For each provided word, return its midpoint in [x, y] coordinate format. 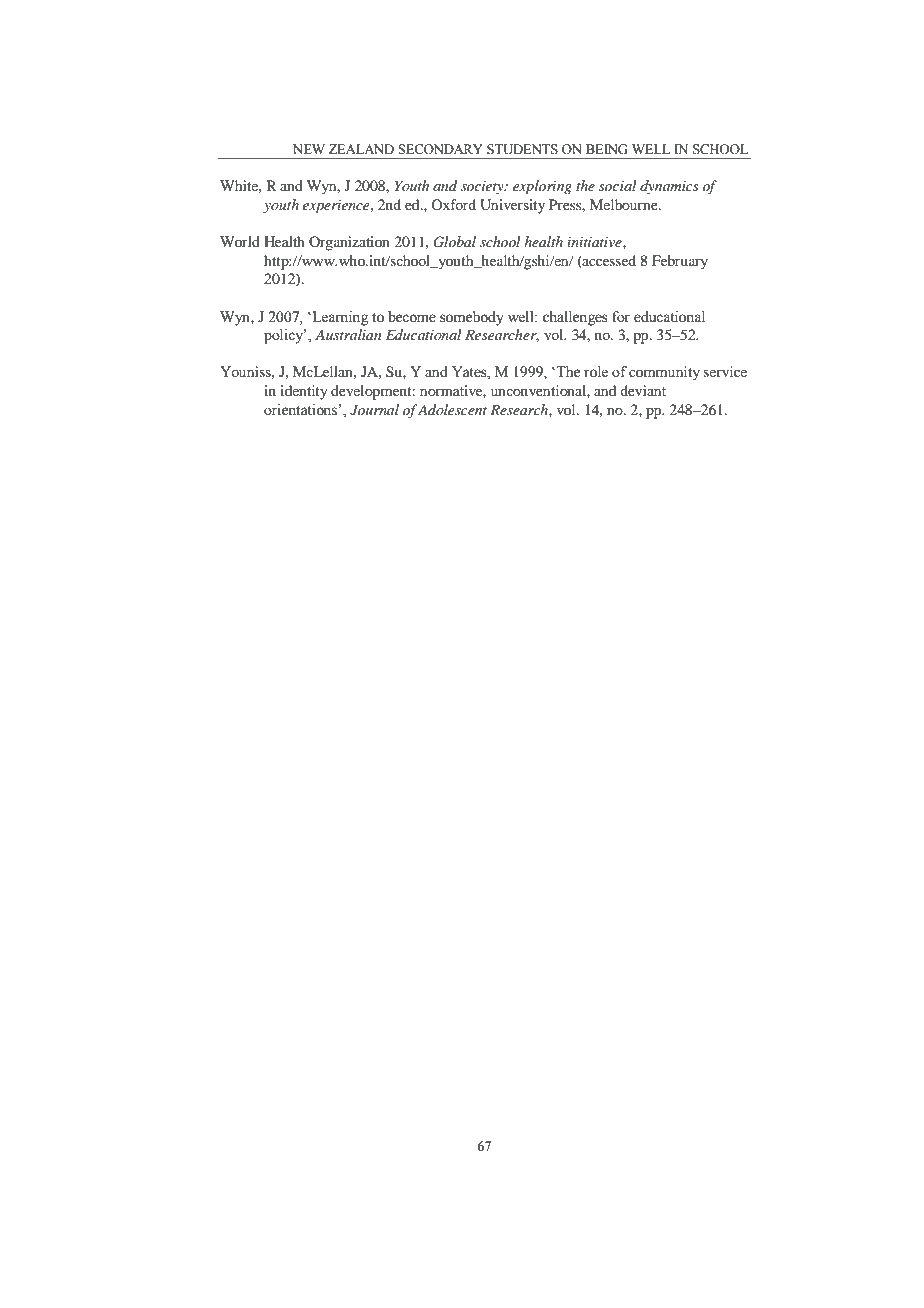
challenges [575, 318]
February [680, 262]
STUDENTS [522, 149]
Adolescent [452, 409]
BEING [606, 149]
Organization [349, 243]
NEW [309, 149]
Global [454, 242]
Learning [339, 318]
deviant [643, 390]
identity [304, 392]
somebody [472, 318]
